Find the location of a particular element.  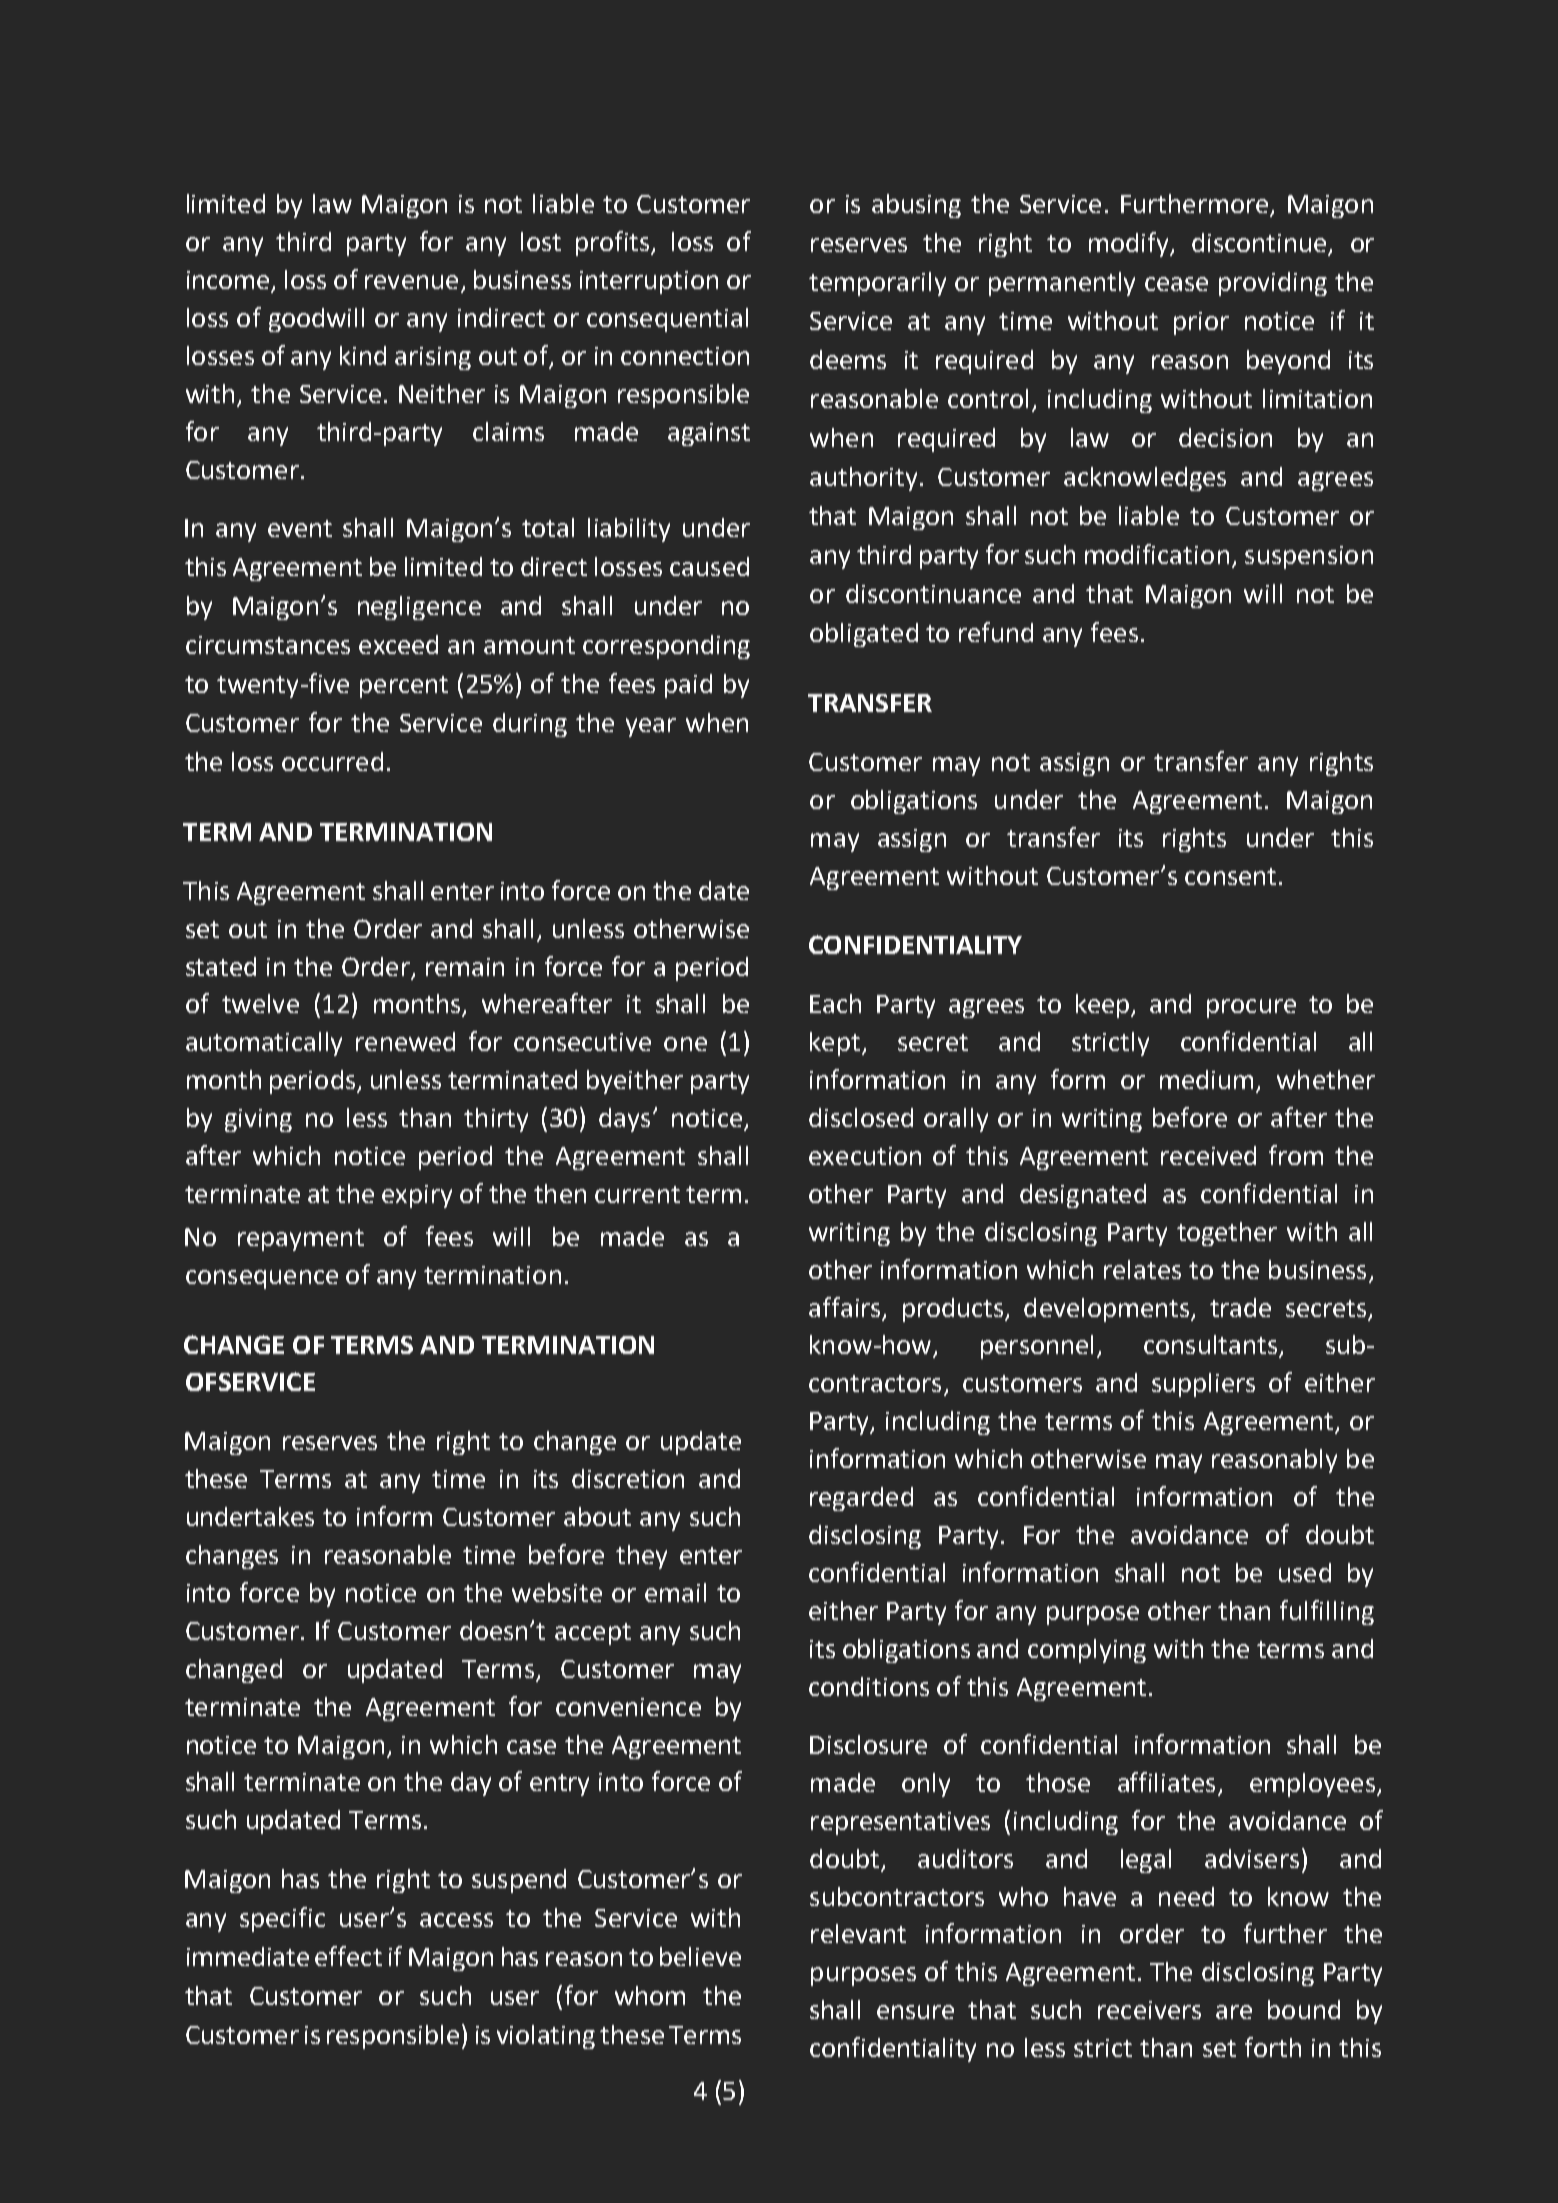

believe is located at coordinates (700, 1956).
